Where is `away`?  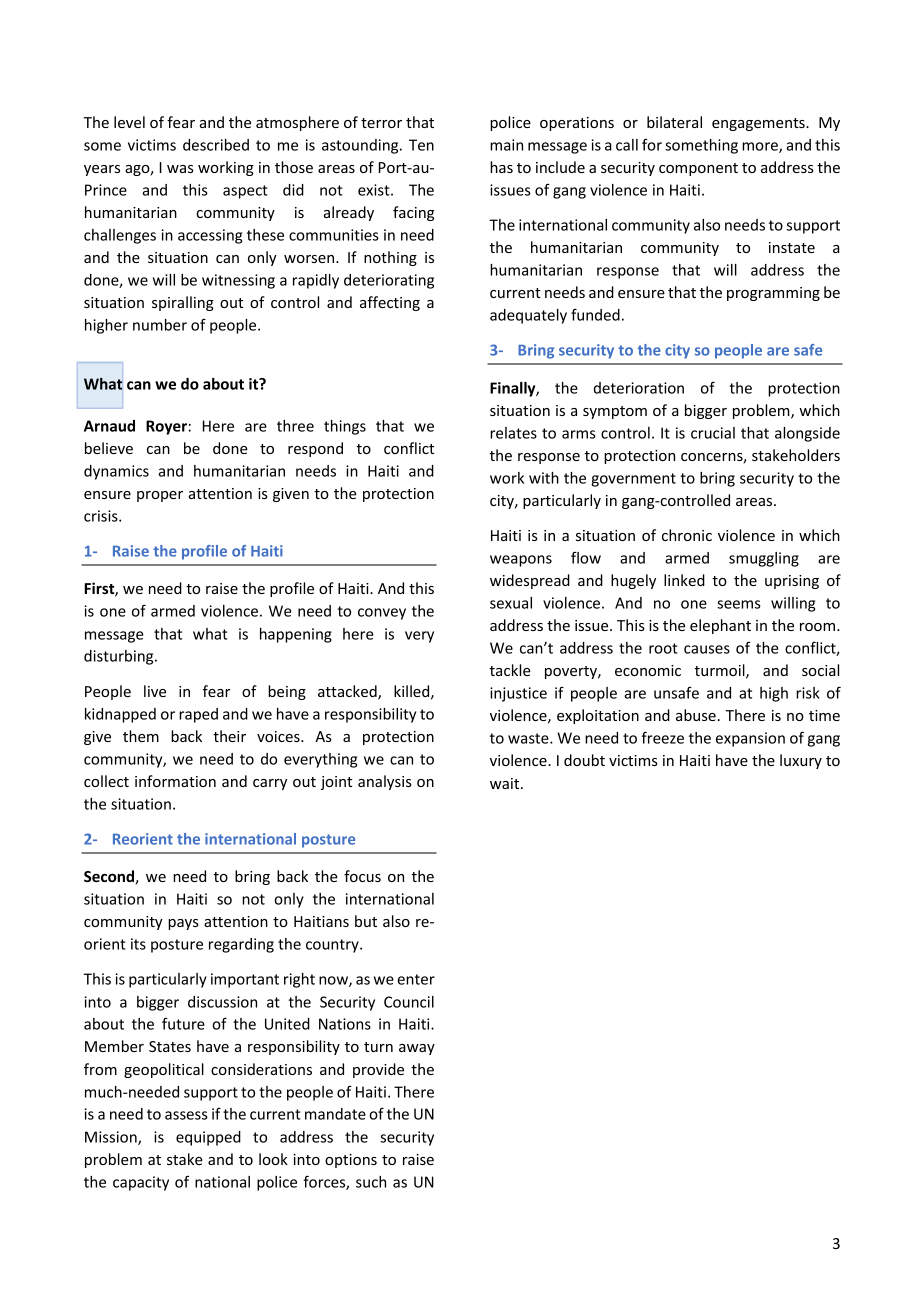 away is located at coordinates (417, 1049).
